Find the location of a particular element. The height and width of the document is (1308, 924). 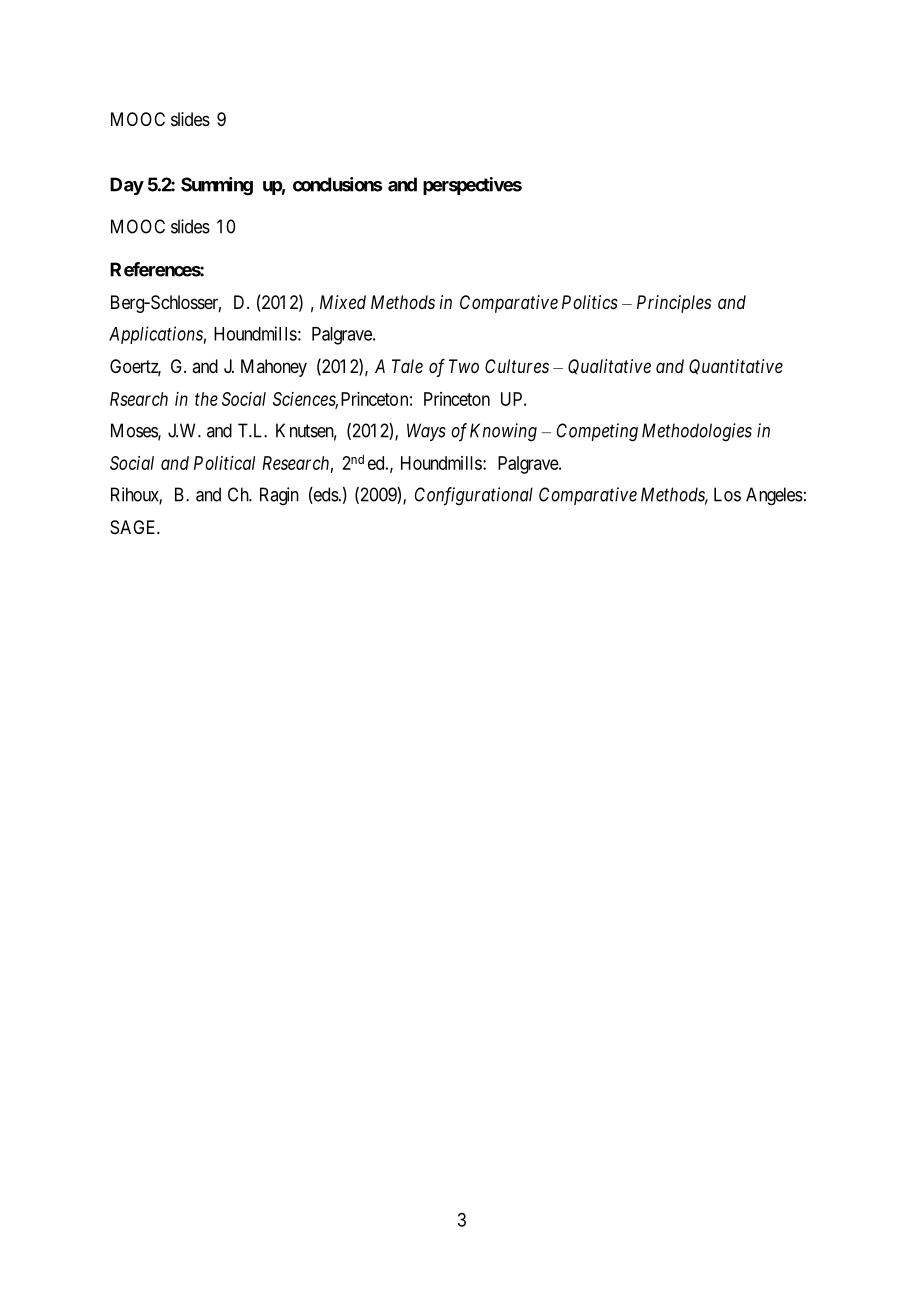

Methodologies is located at coordinates (697, 432).
